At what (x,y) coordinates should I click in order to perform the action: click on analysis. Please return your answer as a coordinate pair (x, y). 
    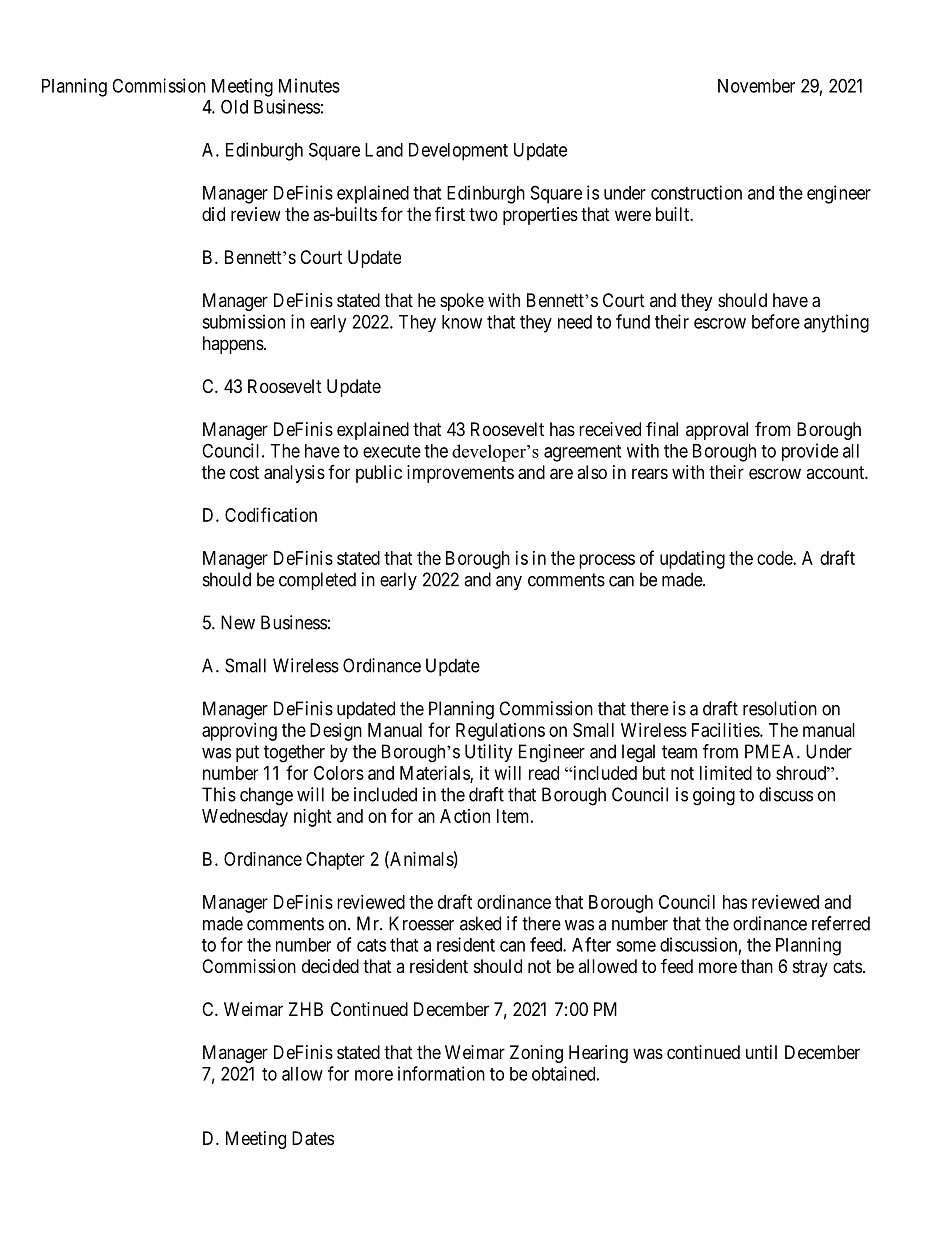
    Looking at the image, I should click on (294, 474).
